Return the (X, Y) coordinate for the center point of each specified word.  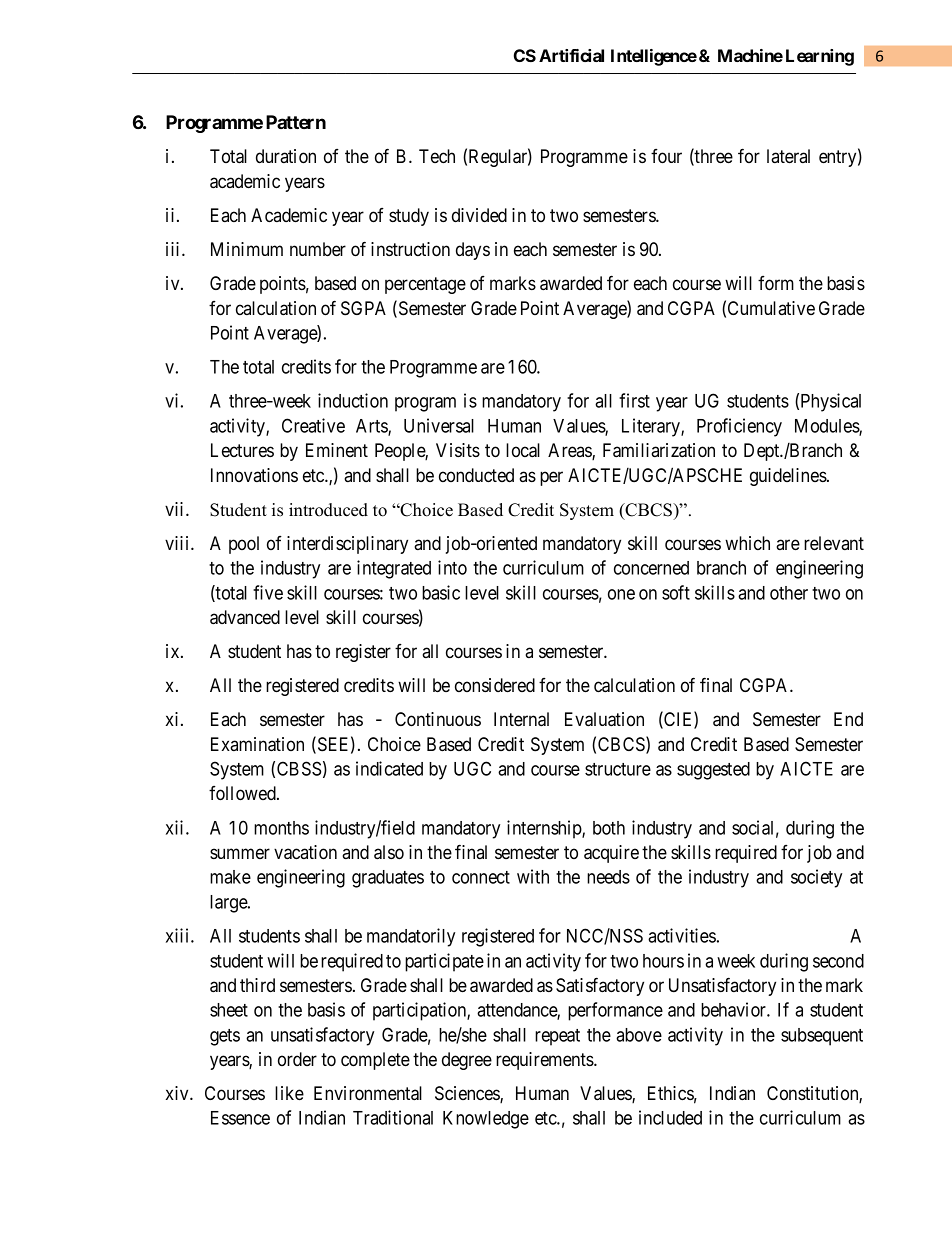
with (533, 876)
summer (240, 853)
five (268, 592)
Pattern (296, 122)
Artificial (571, 55)
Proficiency (739, 427)
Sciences (468, 1094)
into (452, 567)
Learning (820, 57)
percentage (425, 285)
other (789, 593)
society (816, 878)
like (289, 1093)
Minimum (247, 249)
